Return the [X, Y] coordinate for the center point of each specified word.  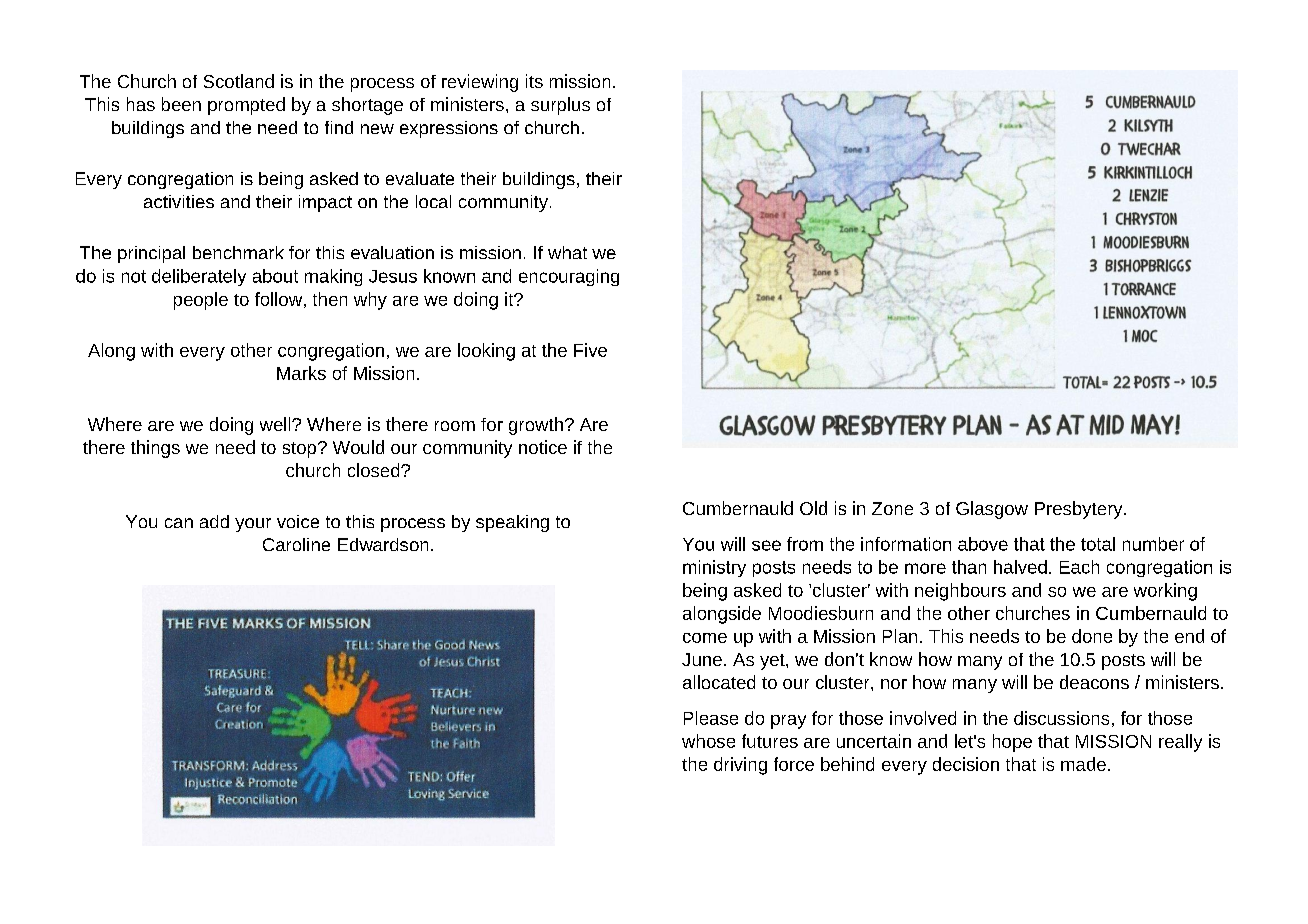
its [534, 81]
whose [708, 741]
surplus [560, 106]
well [276, 424]
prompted [246, 106]
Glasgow [992, 510]
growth [536, 426]
